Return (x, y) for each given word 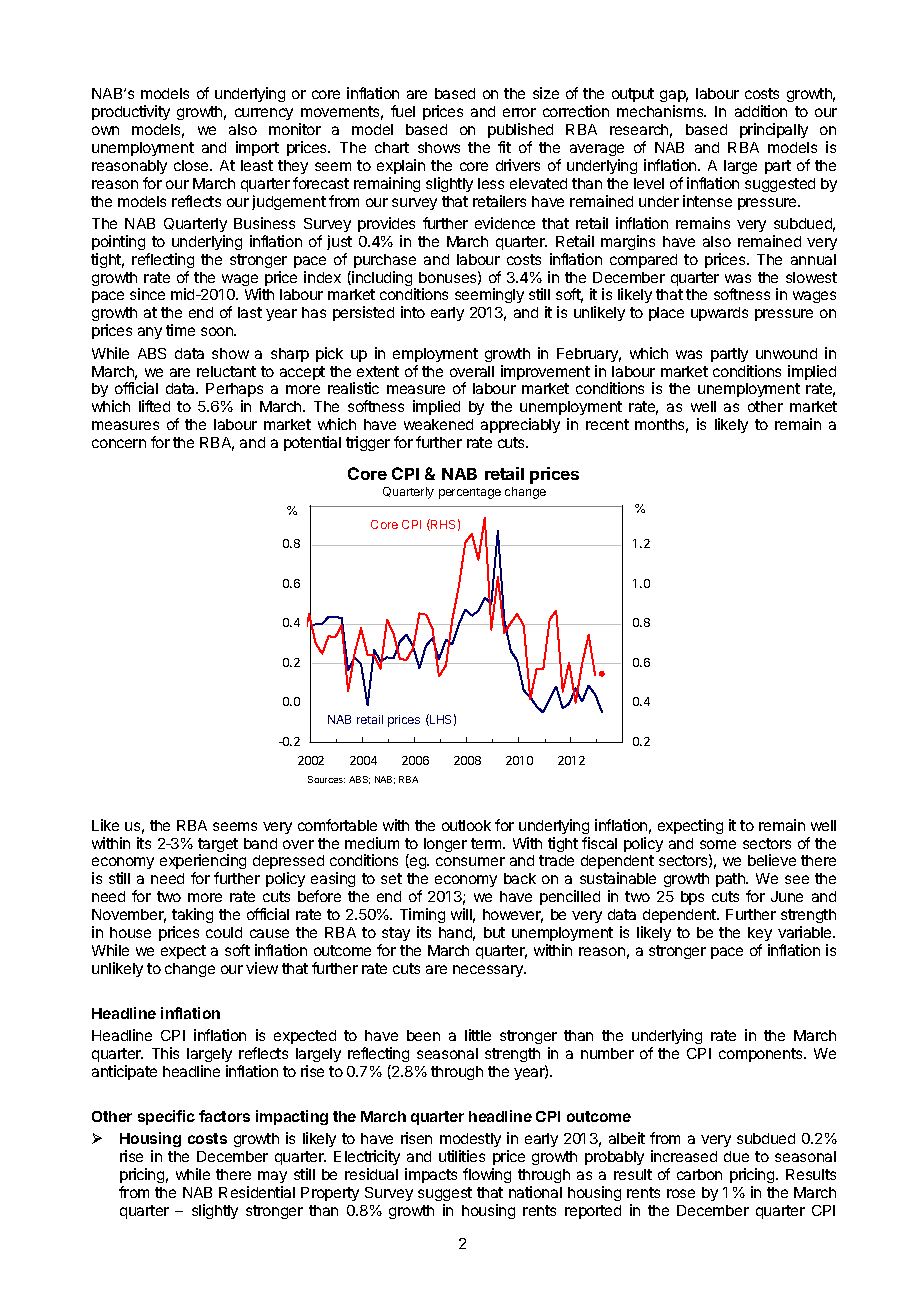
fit (504, 147)
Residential (257, 1192)
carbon (699, 1174)
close (192, 165)
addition (761, 111)
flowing (487, 1175)
